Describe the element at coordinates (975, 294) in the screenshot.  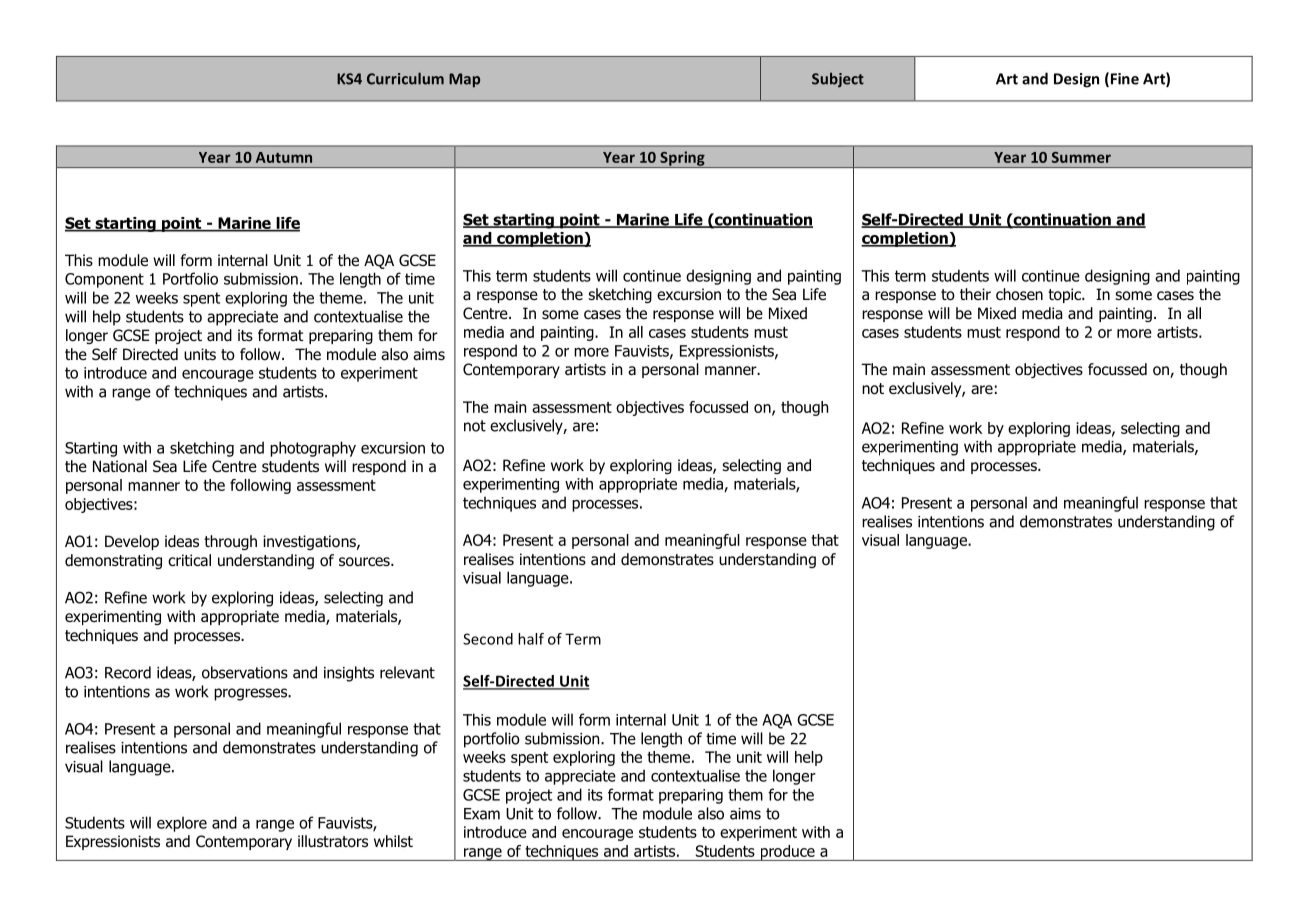
I see `their` at that location.
